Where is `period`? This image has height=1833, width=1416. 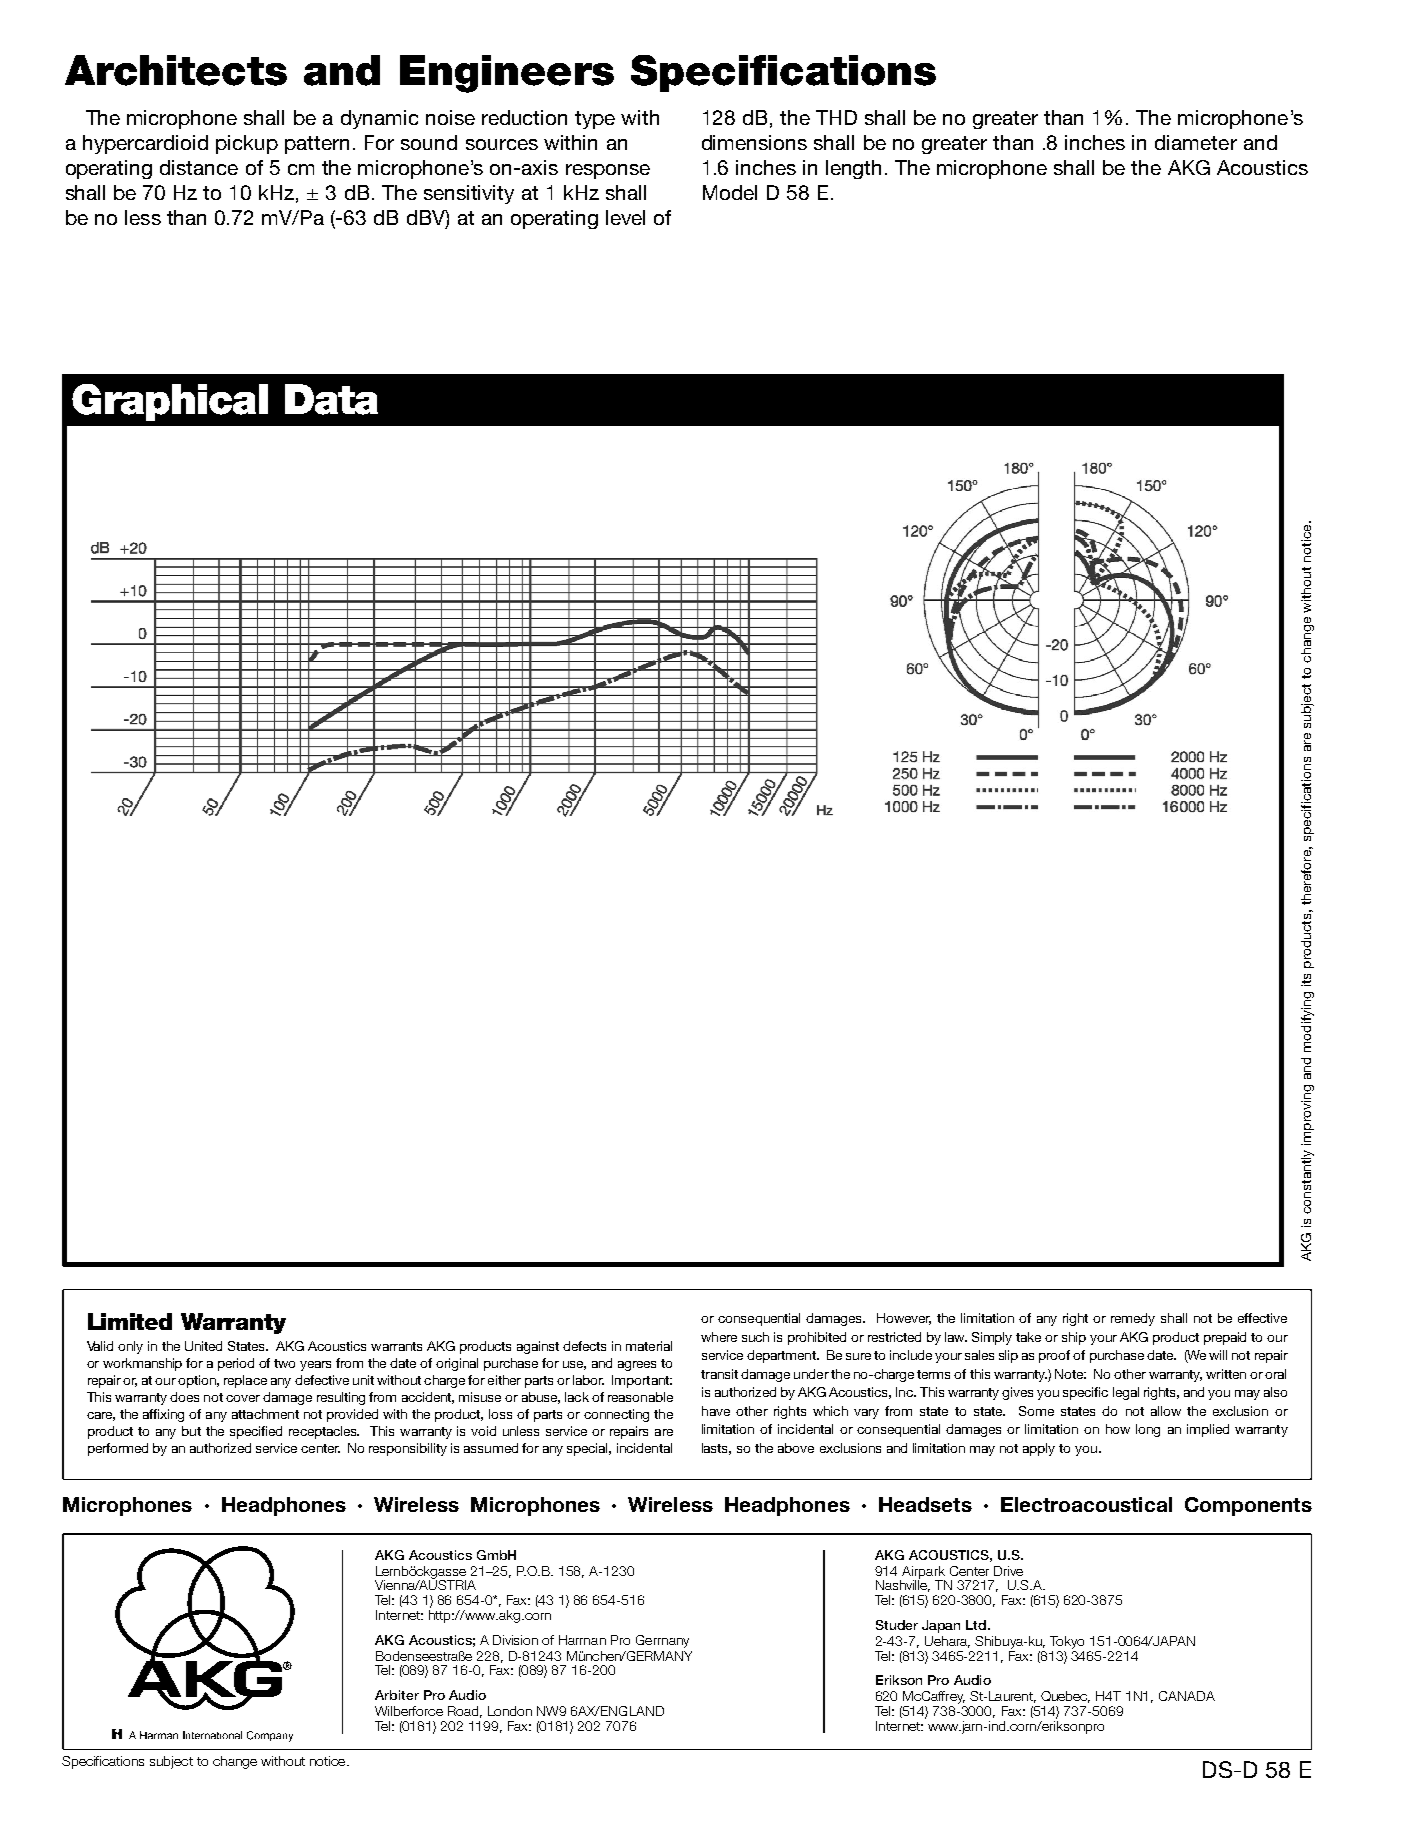 period is located at coordinates (236, 1364).
